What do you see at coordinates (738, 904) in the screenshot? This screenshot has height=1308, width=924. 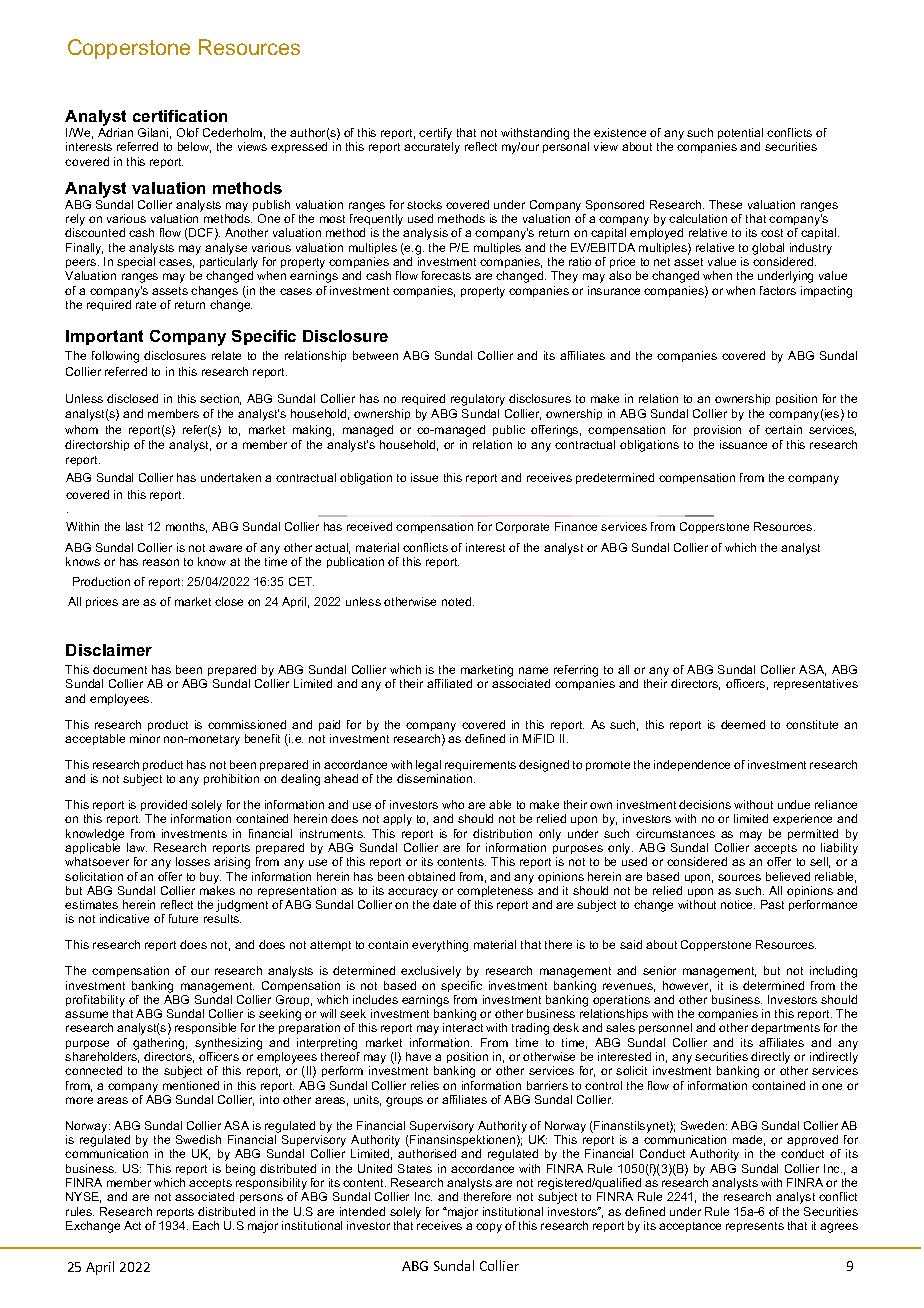 I see `notice` at bounding box center [738, 904].
